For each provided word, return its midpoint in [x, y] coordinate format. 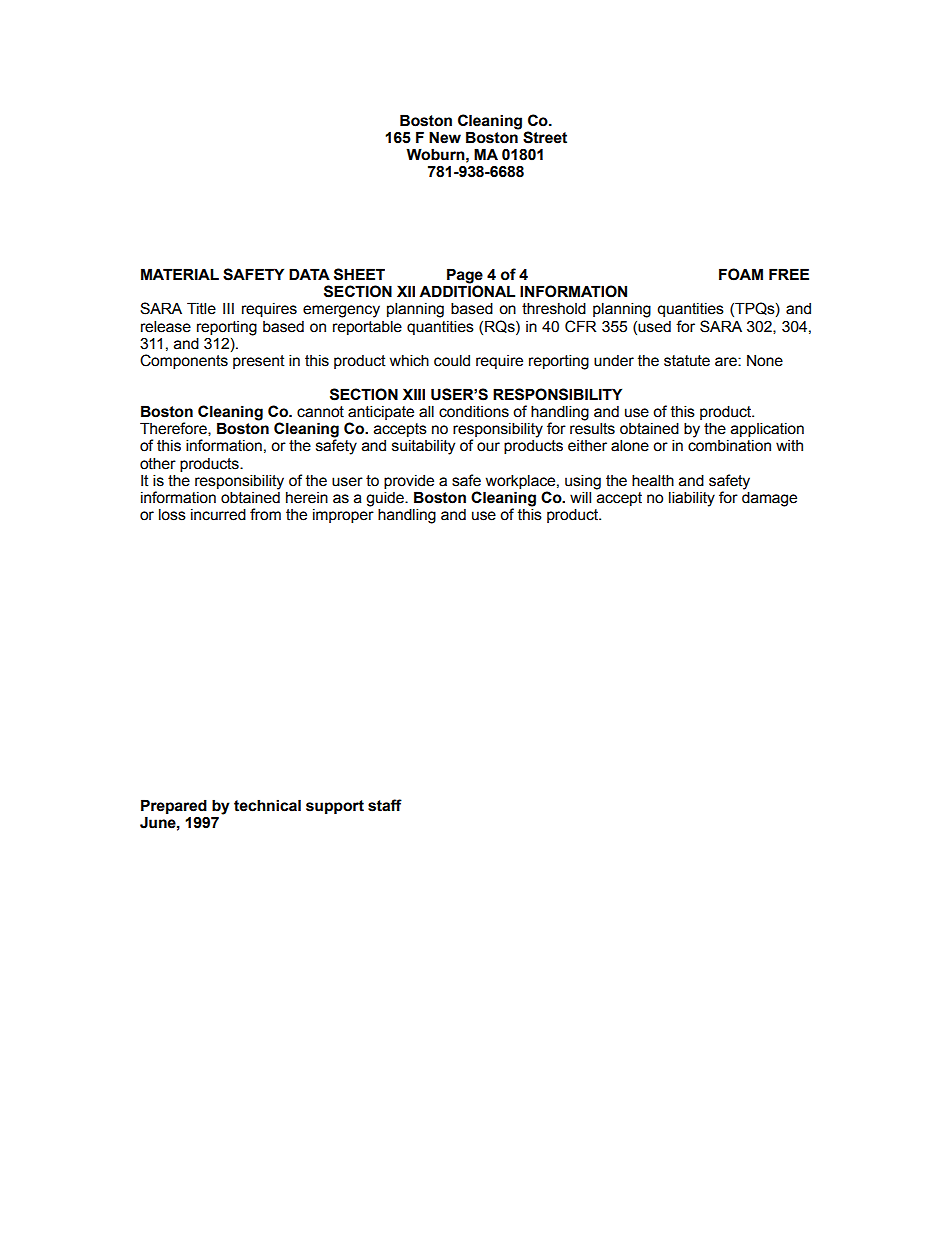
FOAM [741, 274]
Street [545, 137]
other [158, 463]
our [488, 447]
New [445, 137]
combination [729, 446]
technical [267, 805]
